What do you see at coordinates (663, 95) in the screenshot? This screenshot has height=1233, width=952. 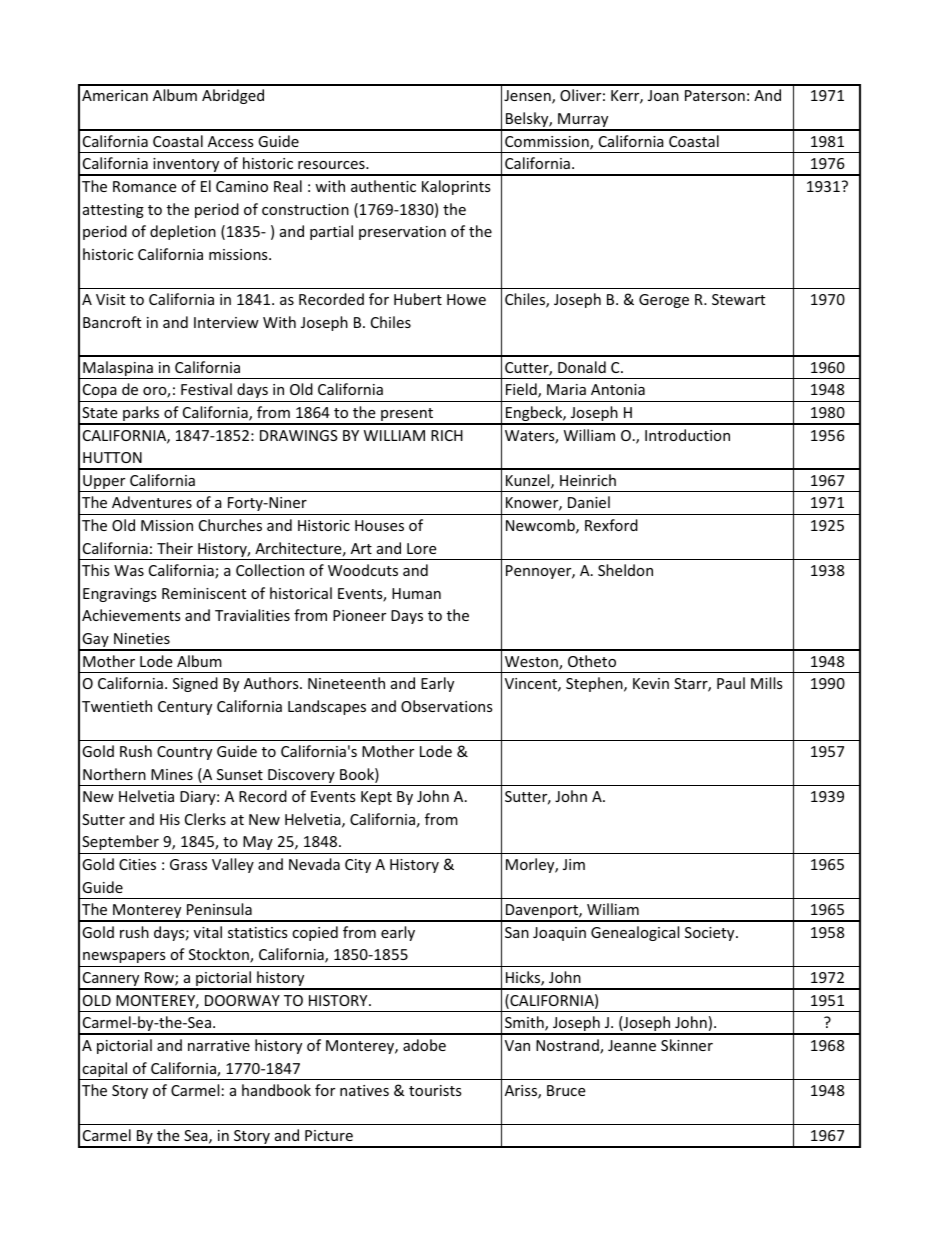 I see `Joan` at bounding box center [663, 95].
